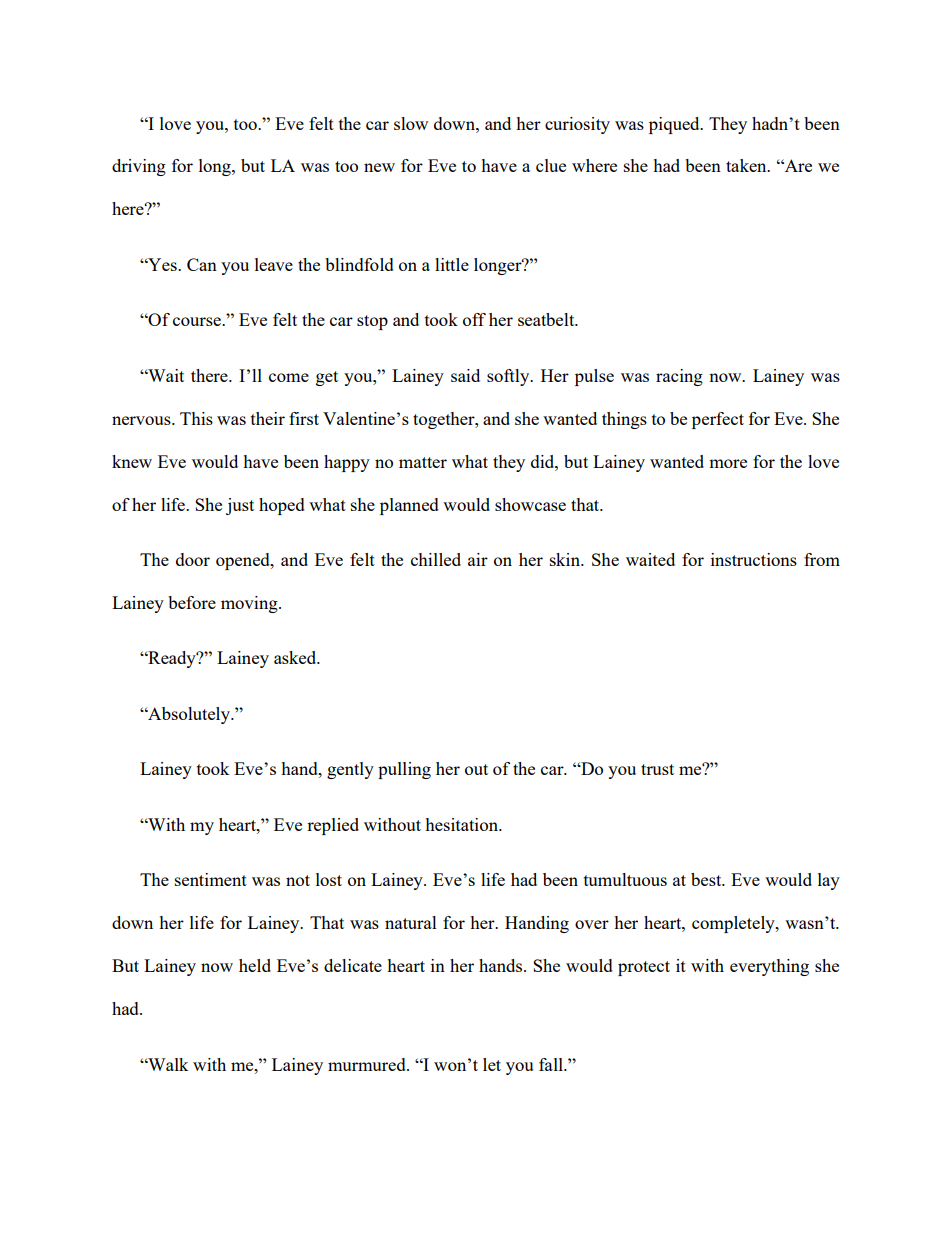 Image resolution: width=952 pixels, height=1233 pixels. What do you see at coordinates (769, 967) in the screenshot?
I see `everything` at bounding box center [769, 967].
